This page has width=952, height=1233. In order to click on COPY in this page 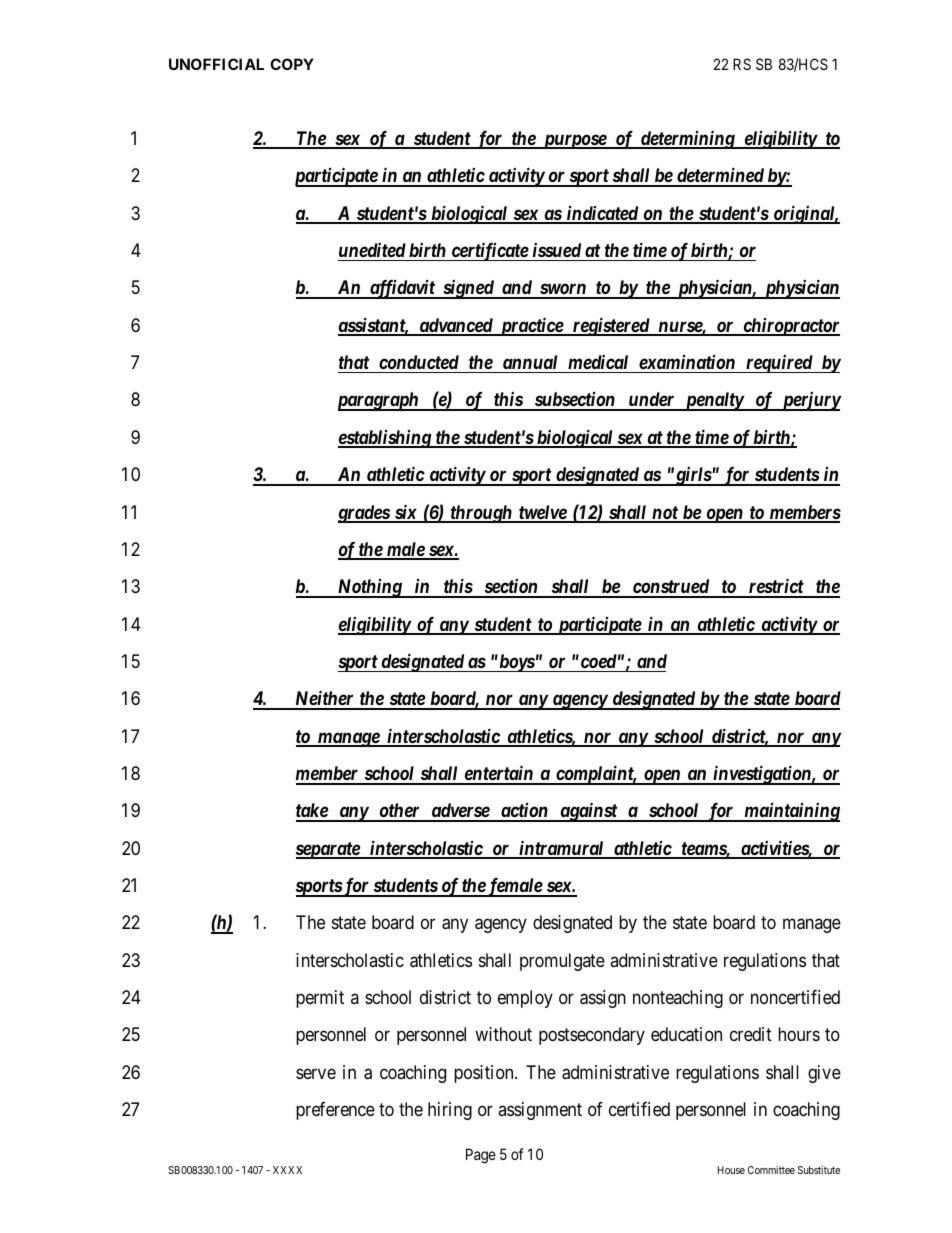, I will do `click(292, 64)`.
